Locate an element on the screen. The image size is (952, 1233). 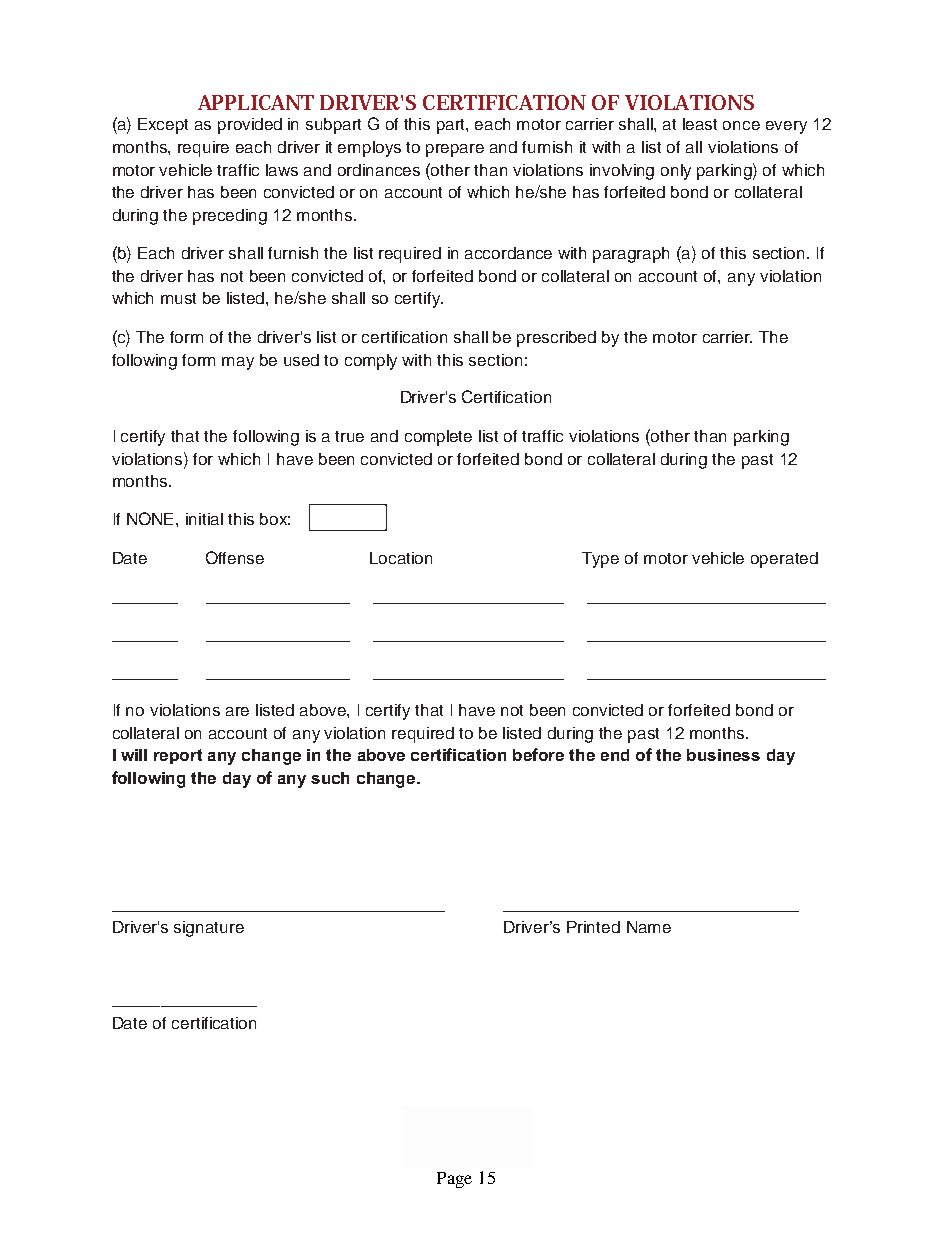
Offense is located at coordinates (235, 557).
